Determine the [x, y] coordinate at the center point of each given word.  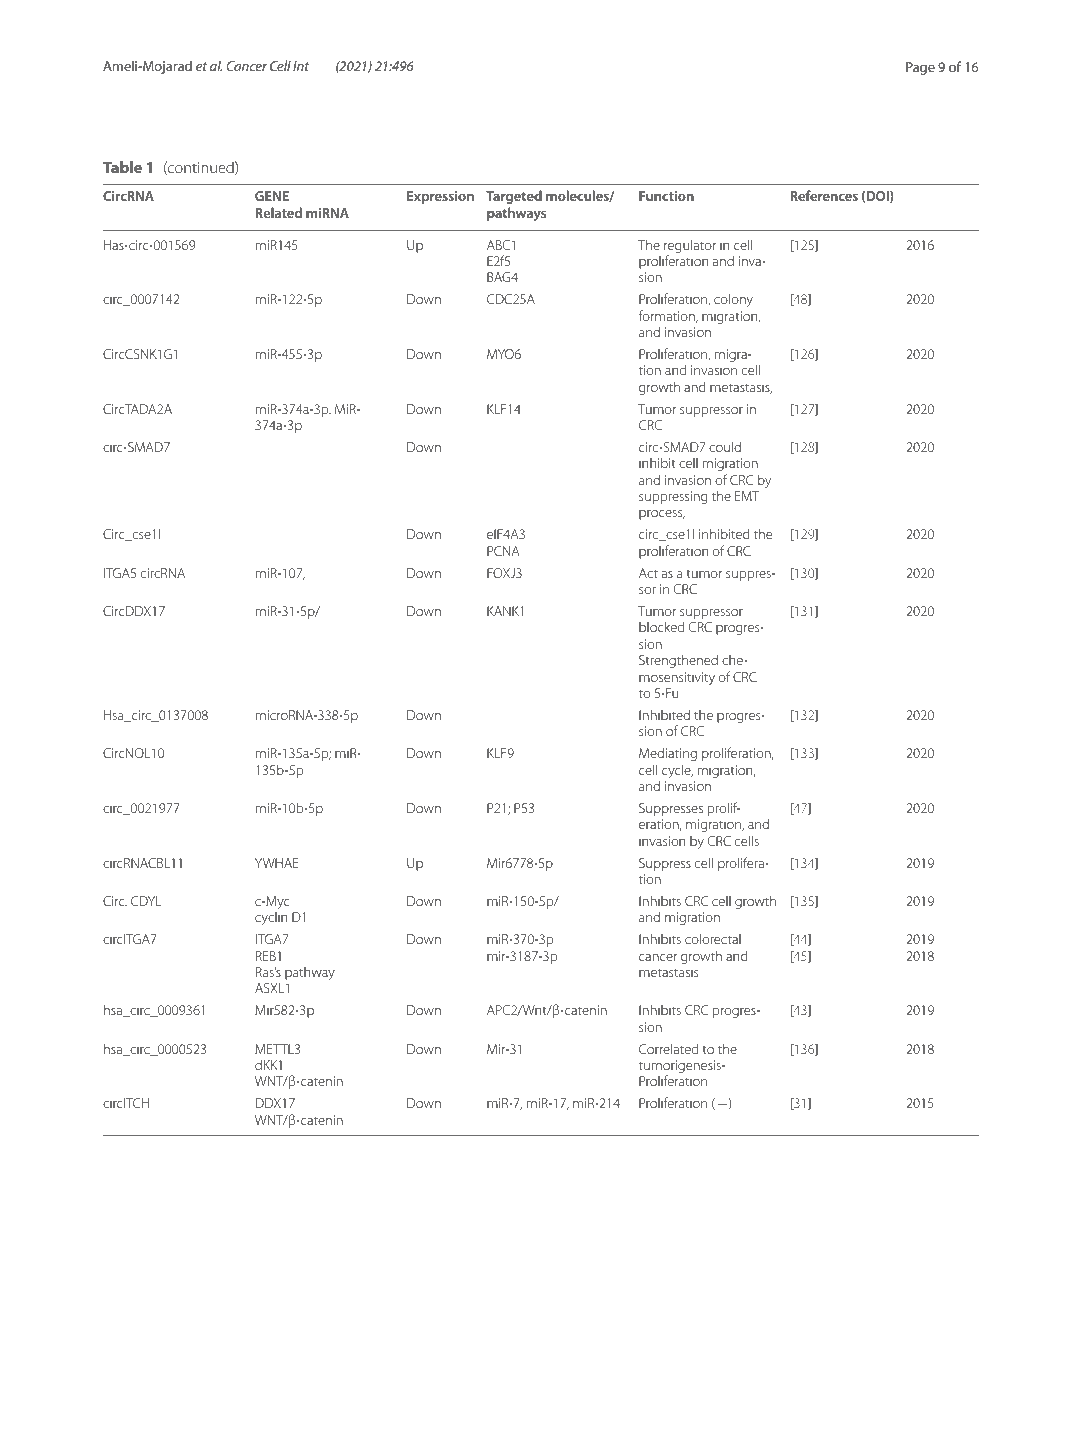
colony [733, 300]
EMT [747, 496]
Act [648, 573]
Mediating [668, 754]
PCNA [503, 551]
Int [301, 66]
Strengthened [678, 661]
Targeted [514, 197]
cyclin [271, 918]
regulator [690, 247]
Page [920, 68]
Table [122, 167]
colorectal [713, 938]
